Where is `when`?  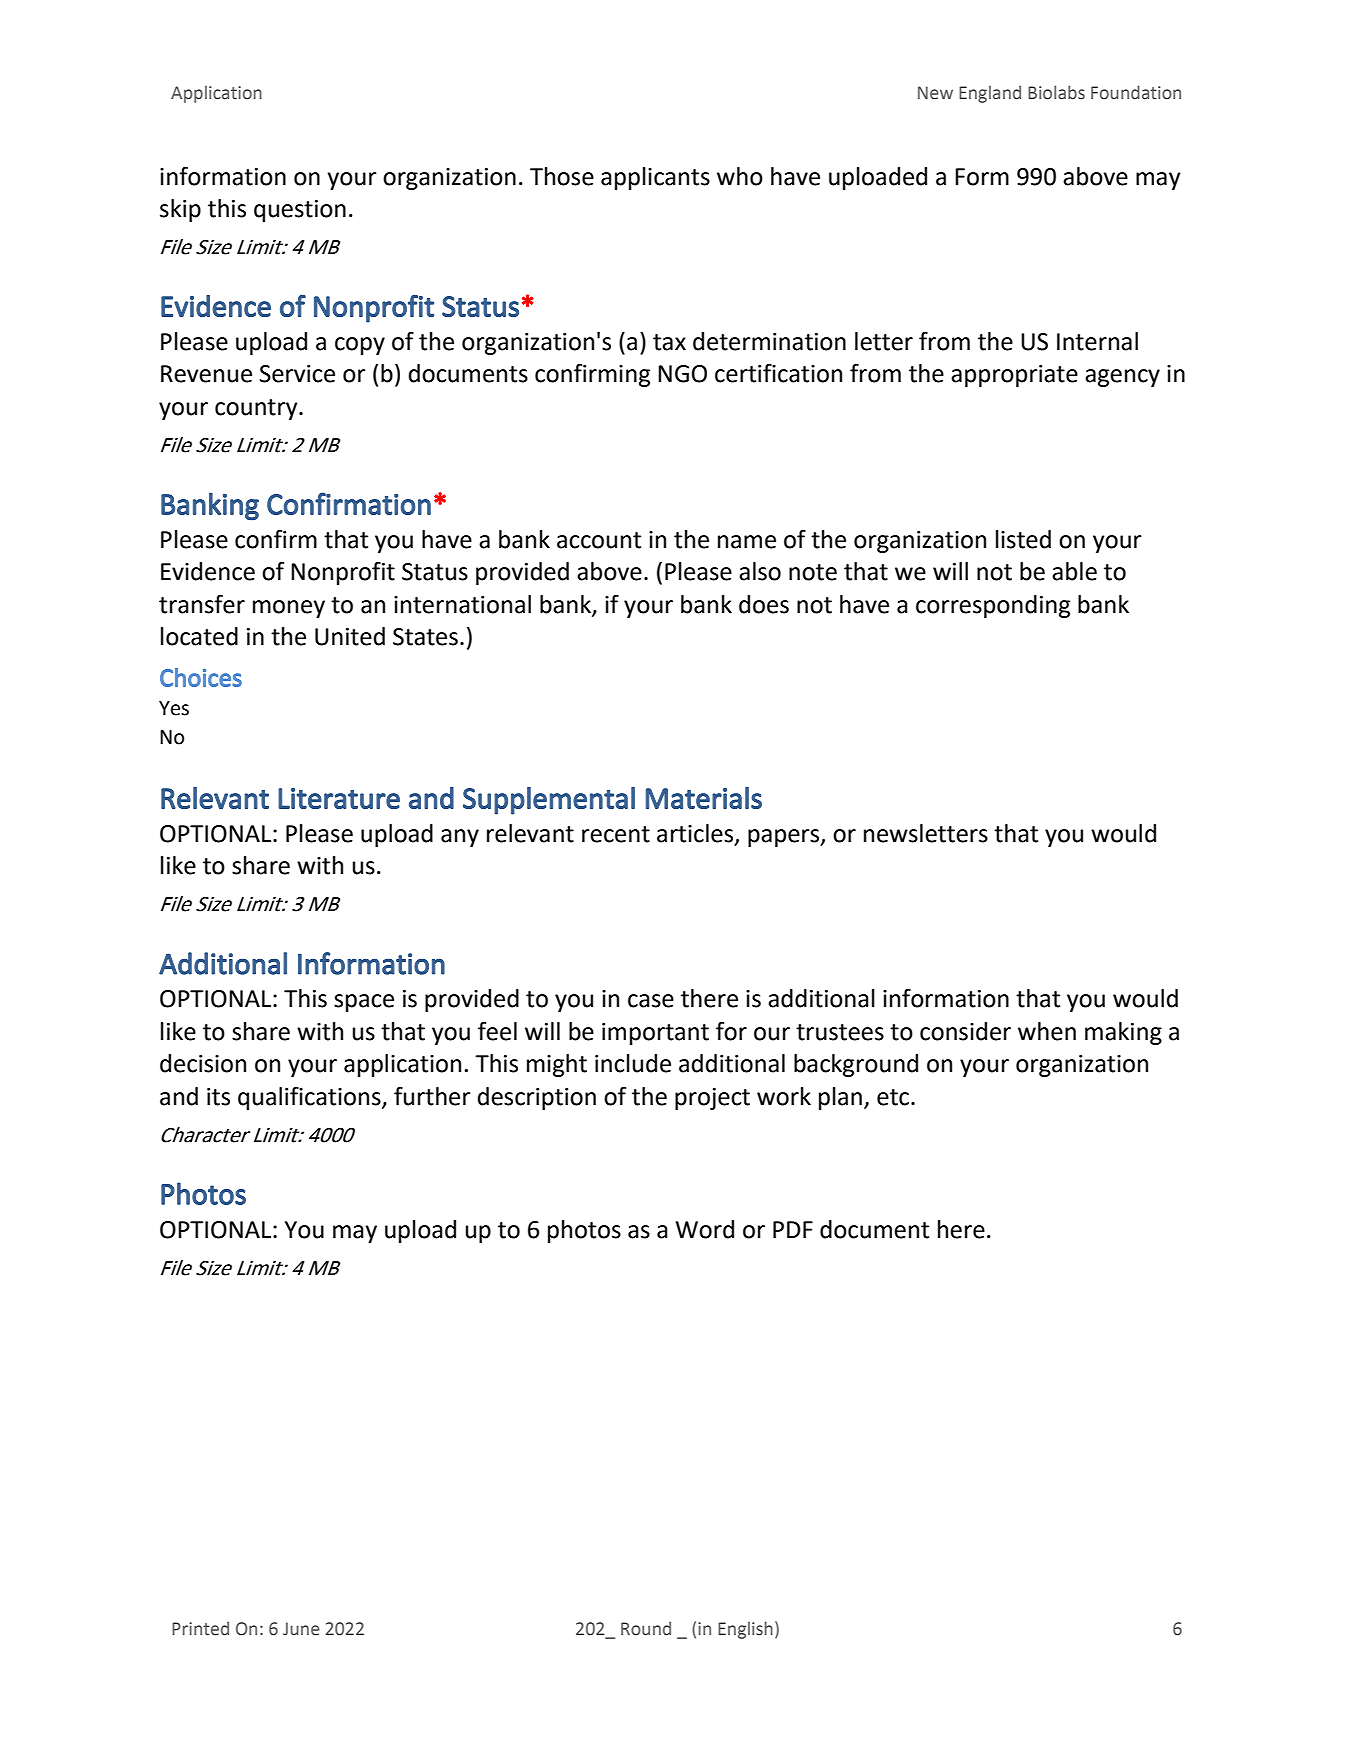
when is located at coordinates (1047, 1031).
